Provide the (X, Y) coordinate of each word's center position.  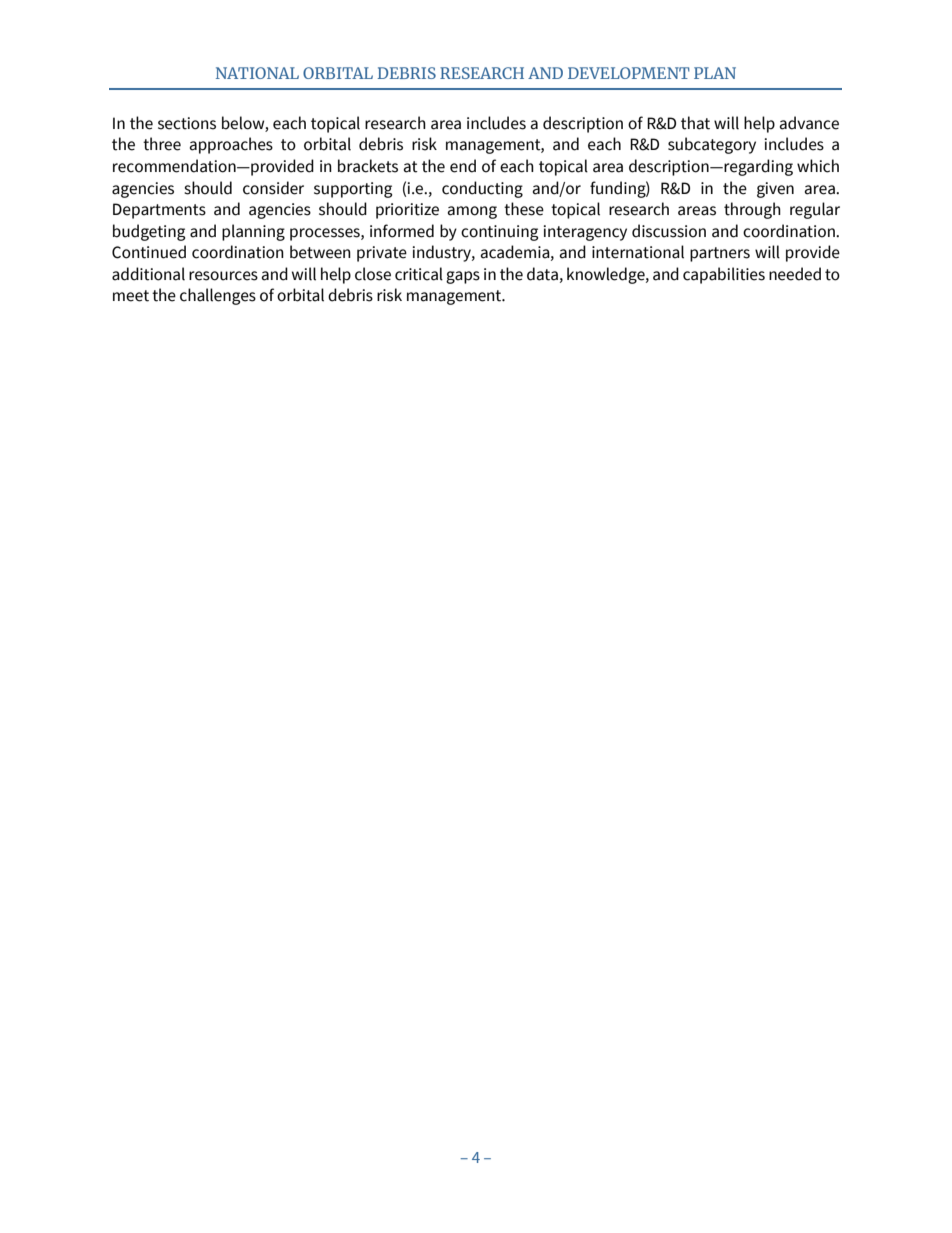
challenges (218, 296)
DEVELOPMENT (629, 73)
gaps (463, 277)
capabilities (724, 275)
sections (187, 123)
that (695, 123)
